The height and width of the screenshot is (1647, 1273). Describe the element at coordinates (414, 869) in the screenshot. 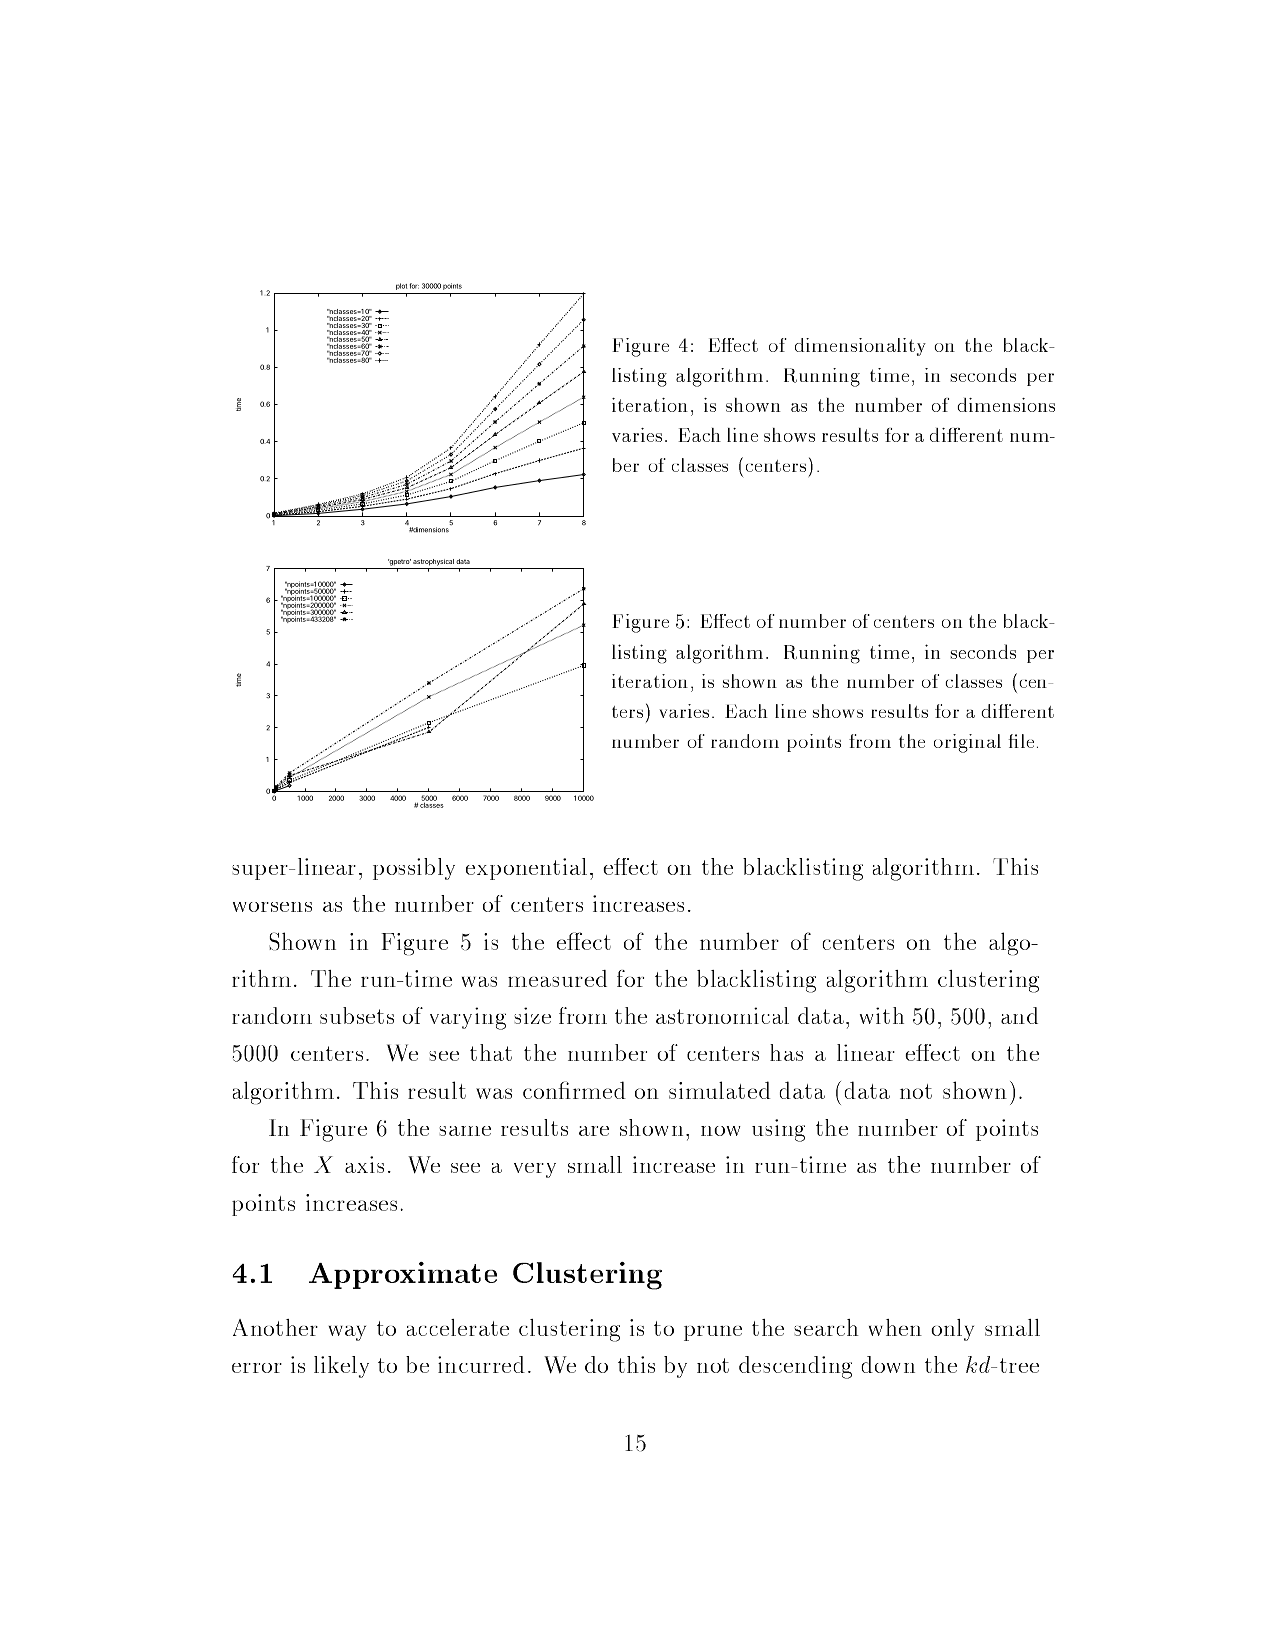

I see `possibly` at that location.
